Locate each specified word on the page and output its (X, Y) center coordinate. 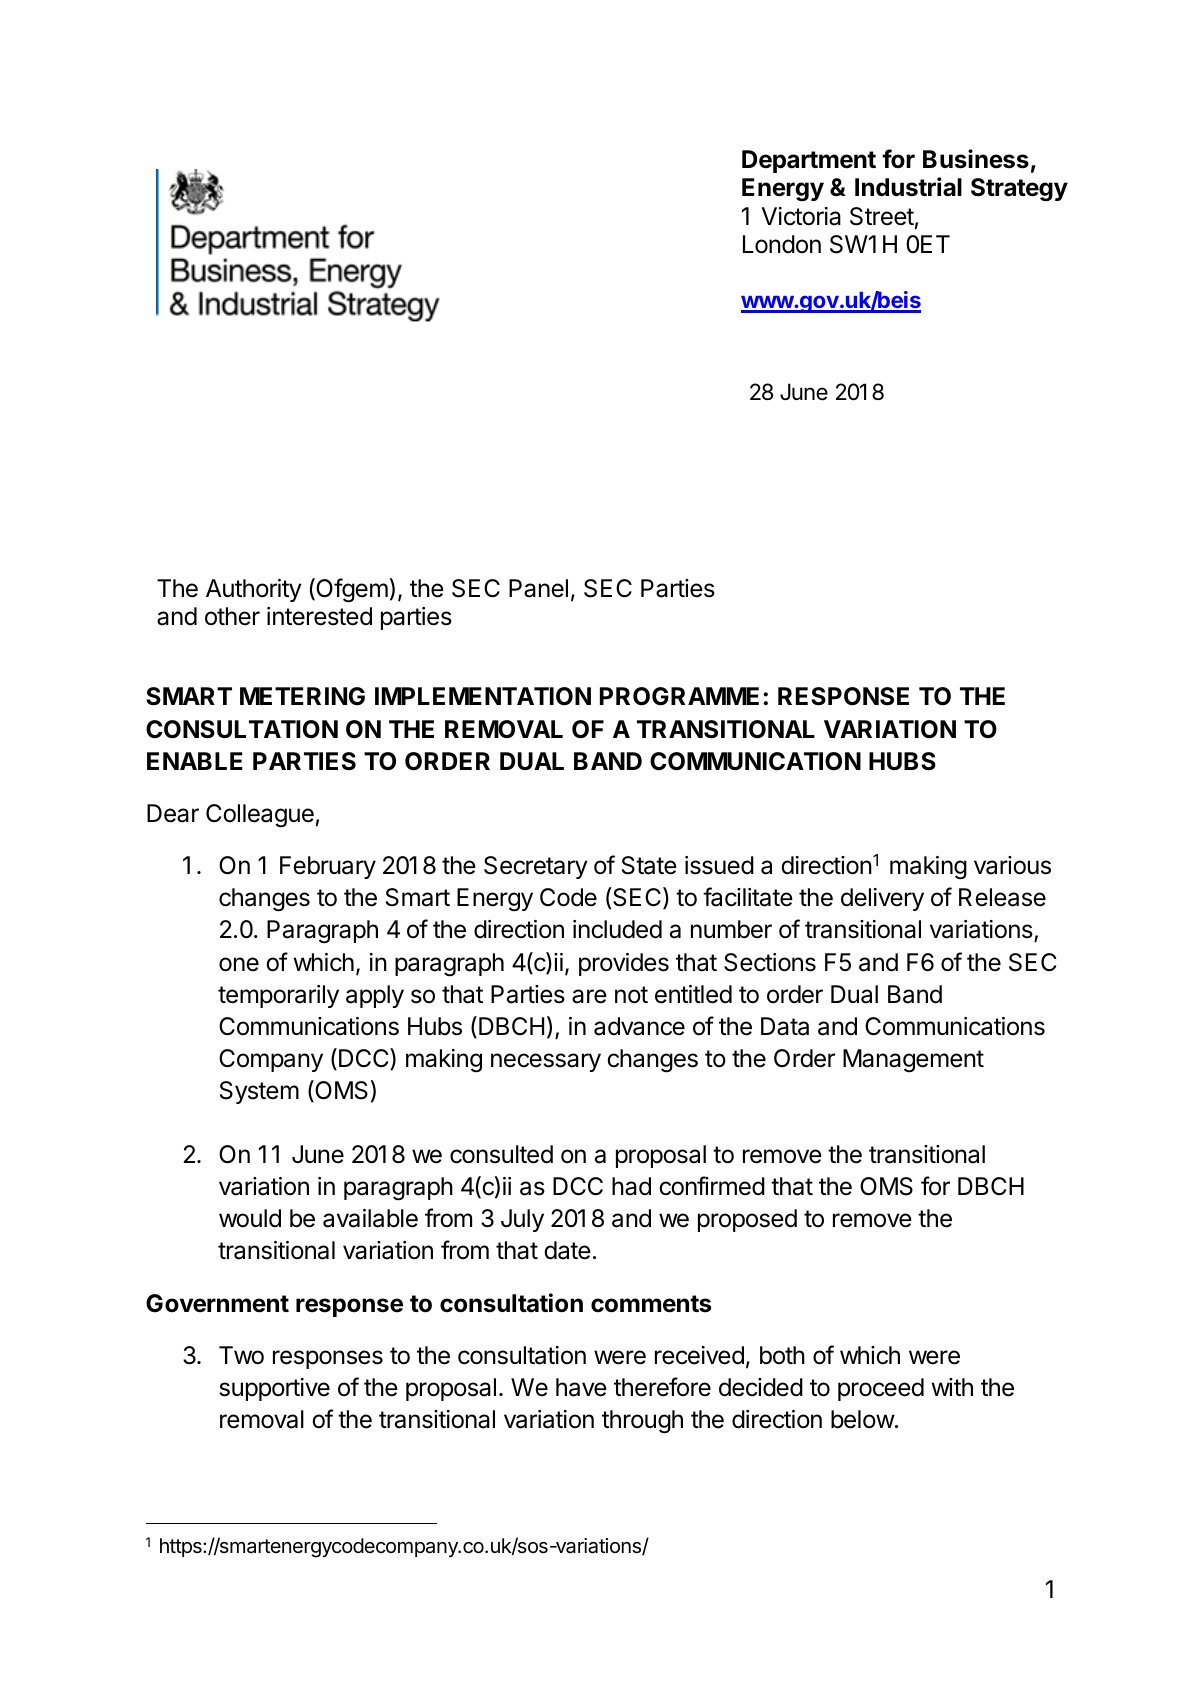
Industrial (908, 187)
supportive (275, 1389)
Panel (538, 588)
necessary (546, 1062)
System (259, 1092)
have (581, 1387)
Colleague (260, 816)
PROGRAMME (679, 696)
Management (913, 1061)
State (649, 865)
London (782, 244)
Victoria (801, 216)
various (1012, 865)
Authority (254, 590)
